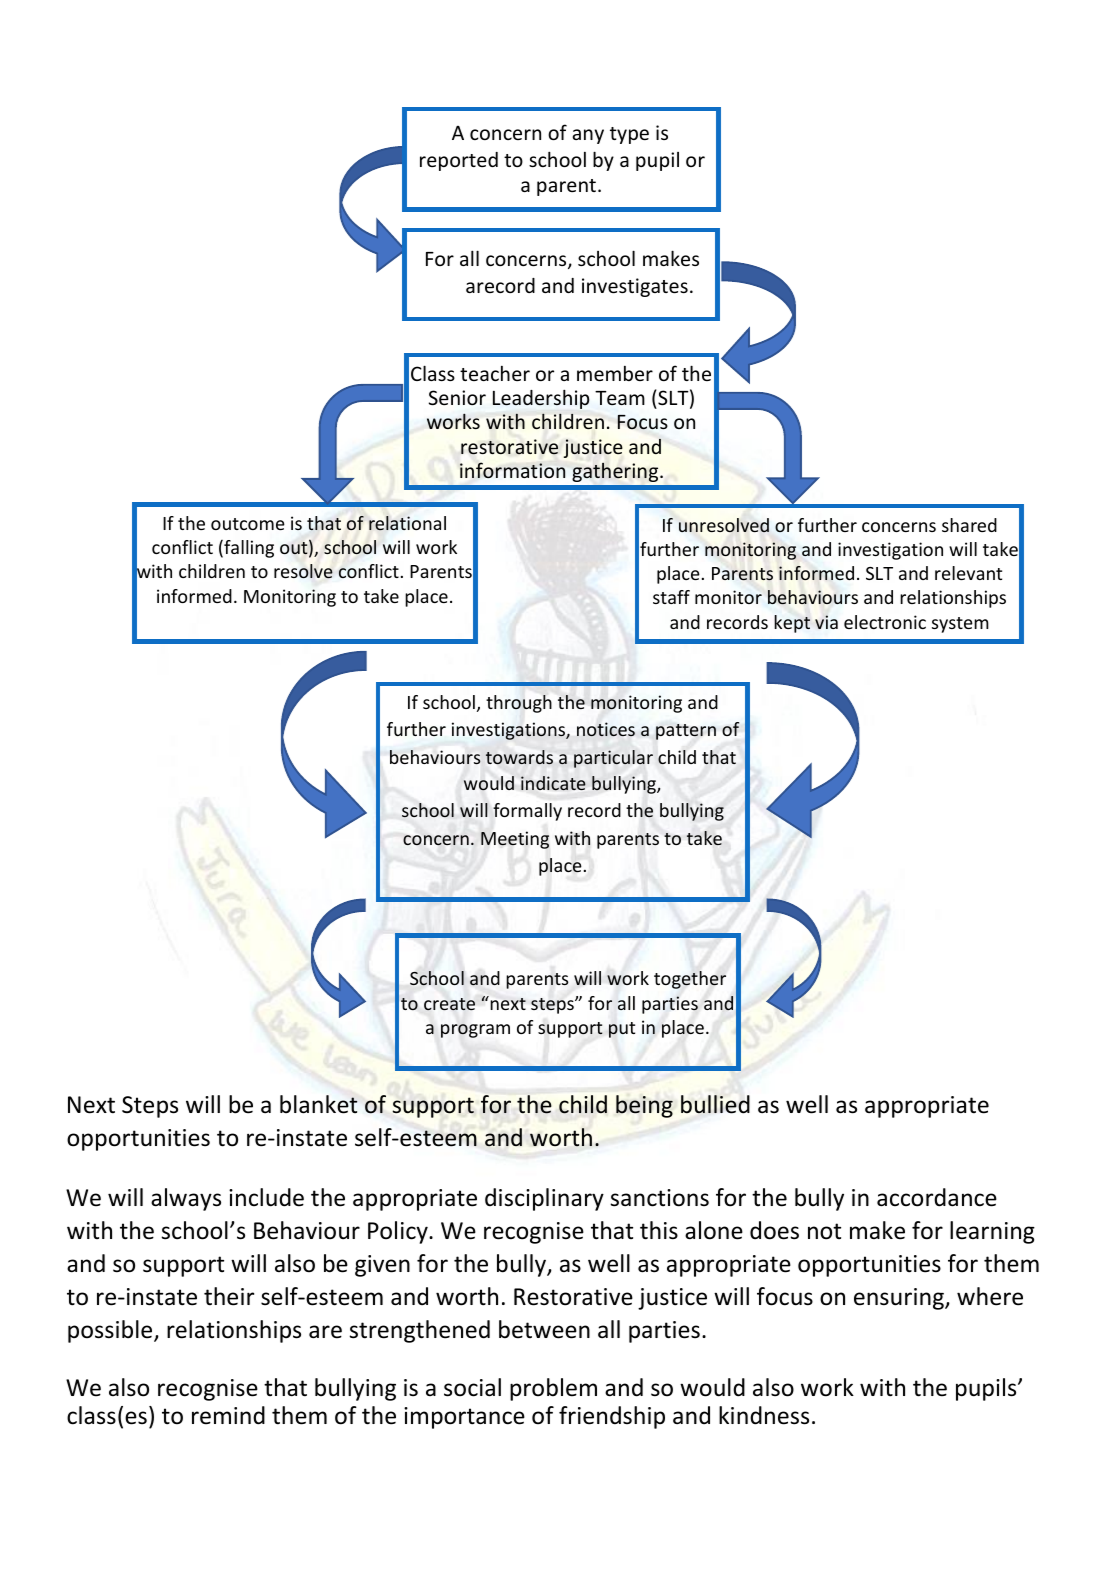  I want to click on ensuring, so click(900, 1299).
